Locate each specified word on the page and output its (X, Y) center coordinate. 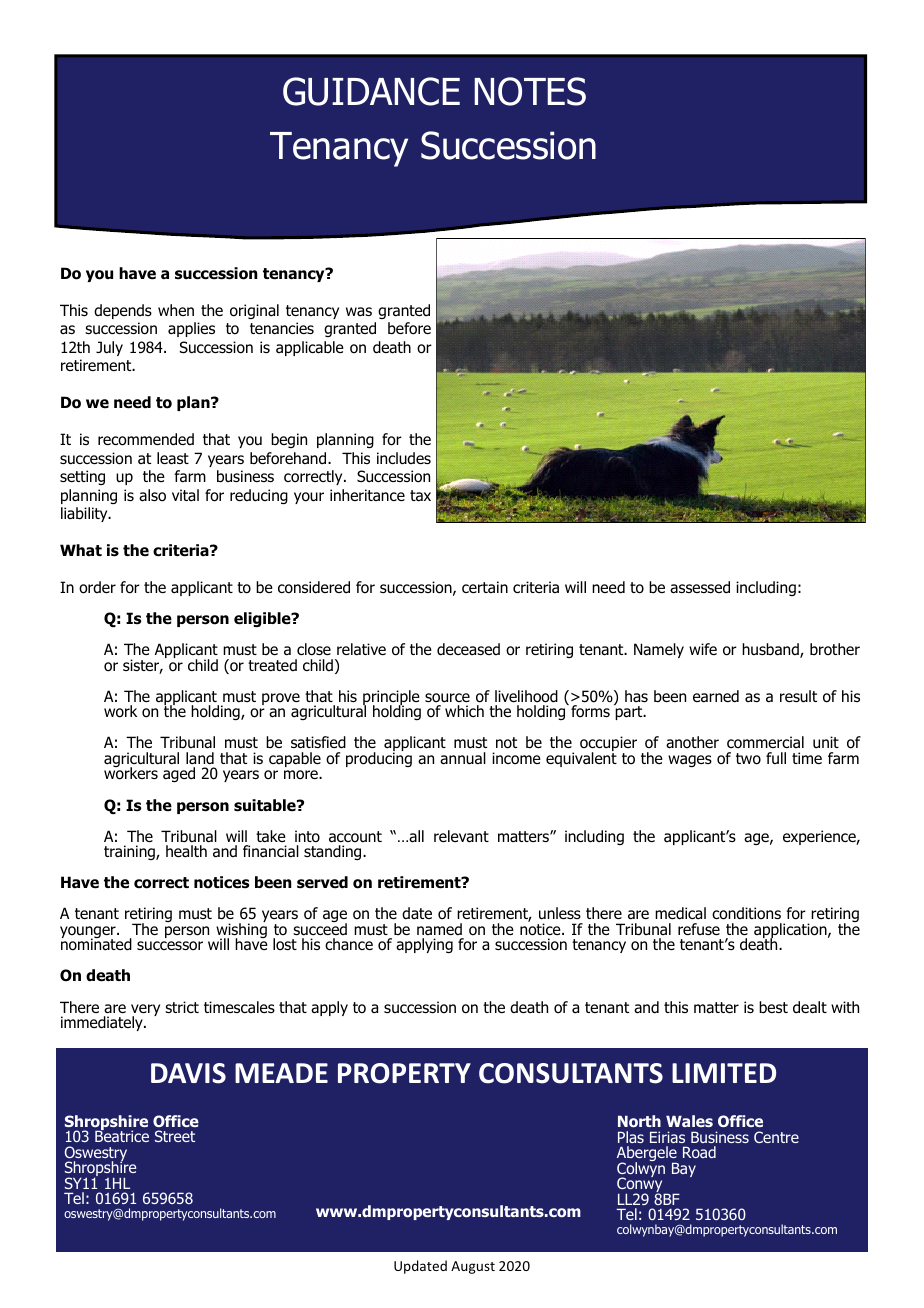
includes (404, 458)
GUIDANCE (371, 91)
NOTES (530, 91)
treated (272, 665)
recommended (146, 439)
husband (771, 650)
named (439, 929)
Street (175, 1136)
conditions (746, 913)
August (473, 1267)
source (447, 698)
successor (170, 946)
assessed (700, 587)
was (359, 312)
